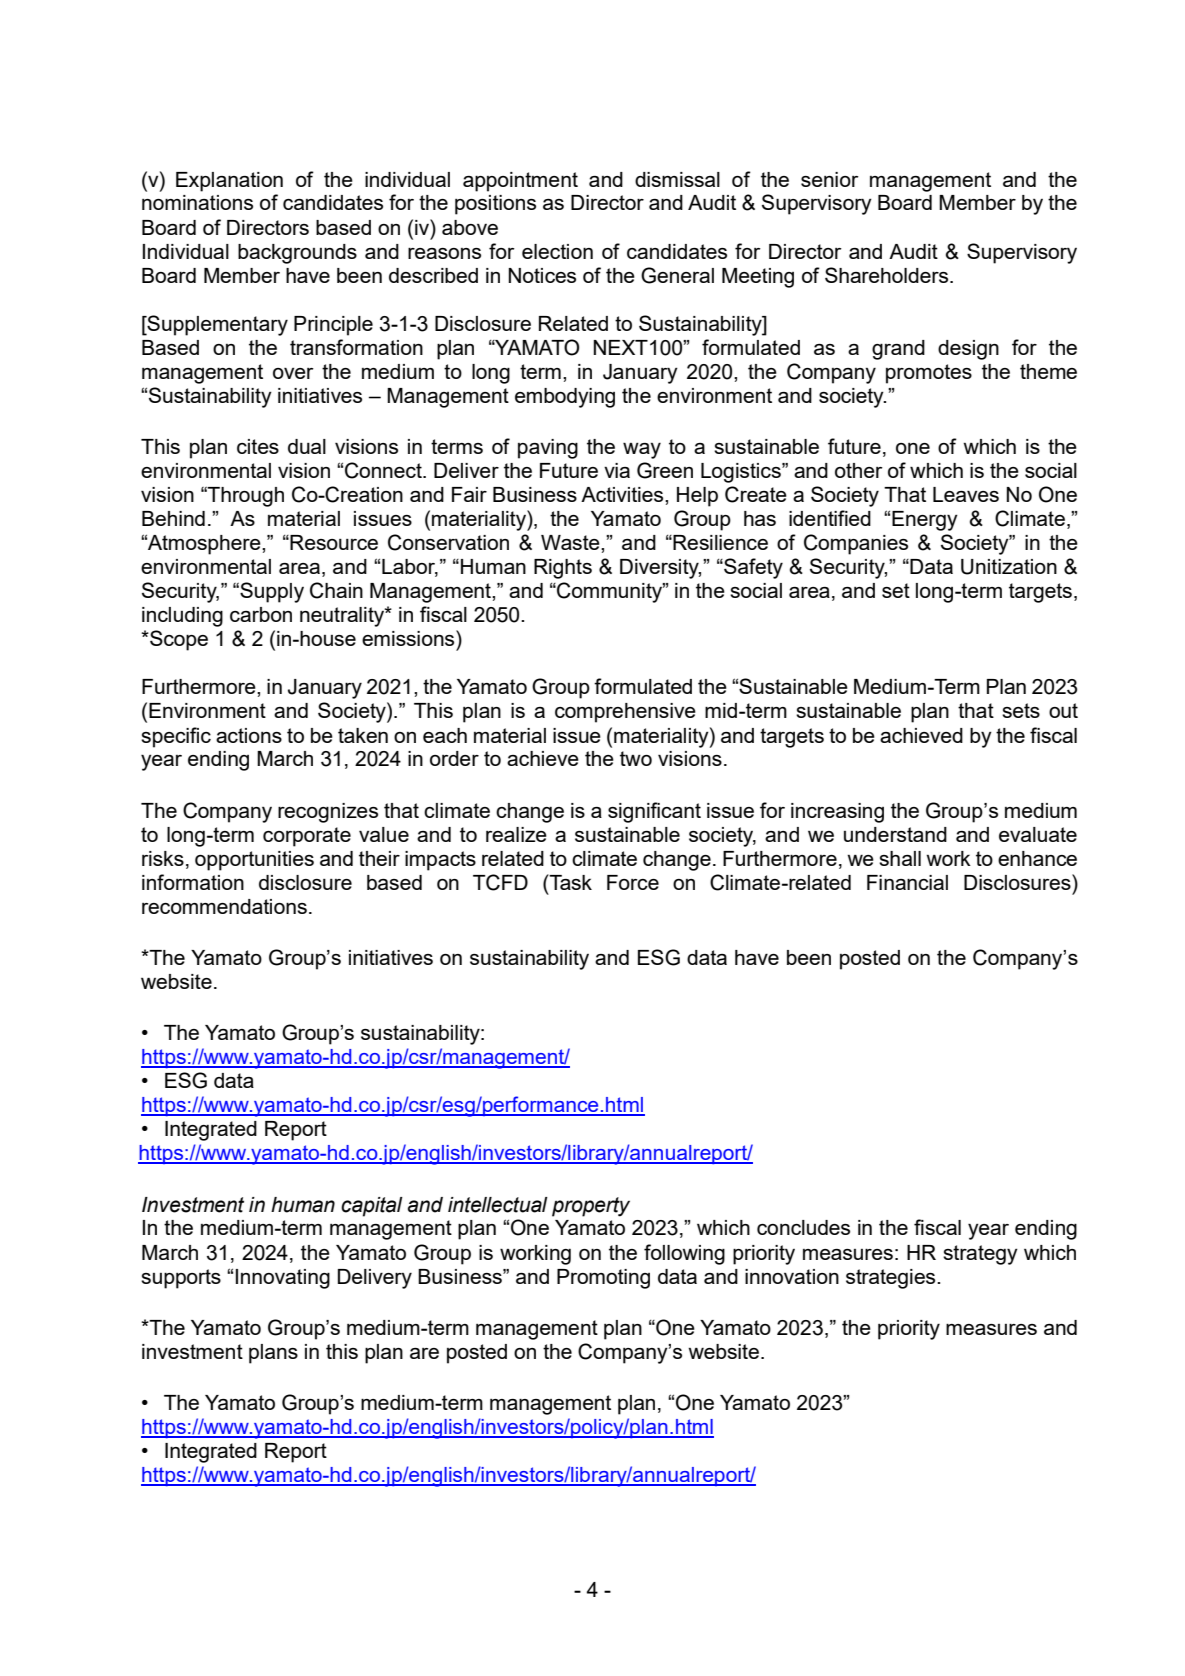 Image resolution: width=1185 pixels, height=1676 pixels. I want to click on Chain, so click(336, 590).
